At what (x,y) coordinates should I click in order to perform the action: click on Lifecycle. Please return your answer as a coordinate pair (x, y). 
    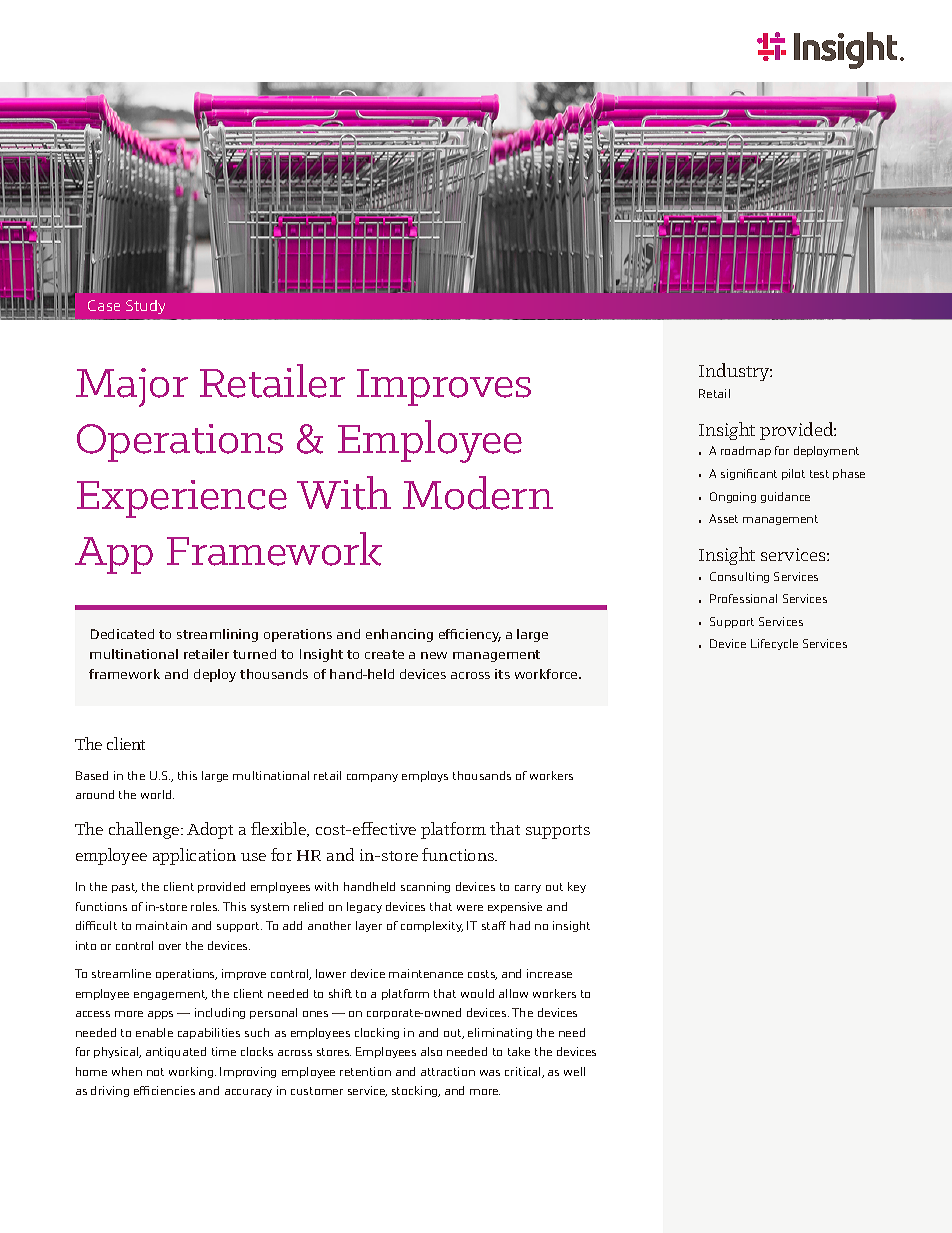
    Looking at the image, I should click on (774, 644).
